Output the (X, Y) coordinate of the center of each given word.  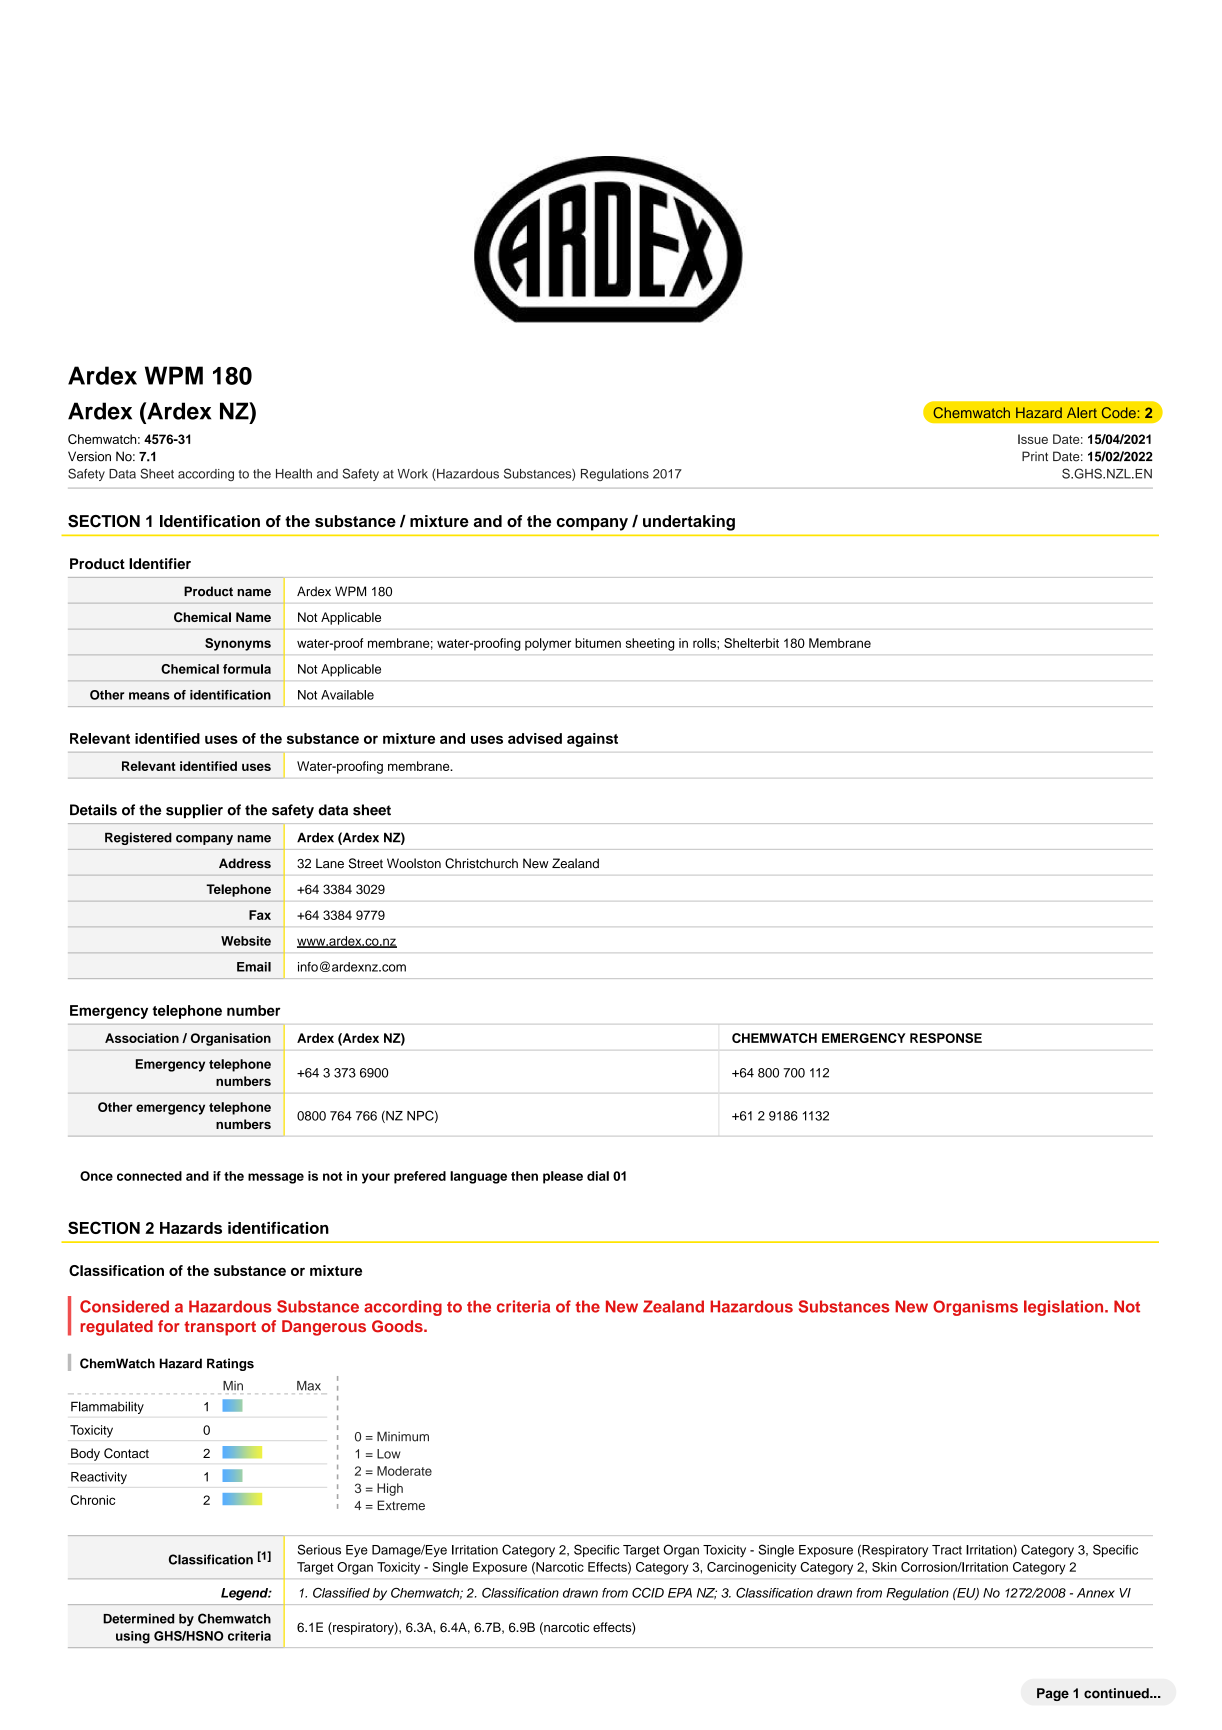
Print (1035, 456)
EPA (680, 1593)
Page (1053, 1694)
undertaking (689, 523)
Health (294, 473)
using (133, 1637)
